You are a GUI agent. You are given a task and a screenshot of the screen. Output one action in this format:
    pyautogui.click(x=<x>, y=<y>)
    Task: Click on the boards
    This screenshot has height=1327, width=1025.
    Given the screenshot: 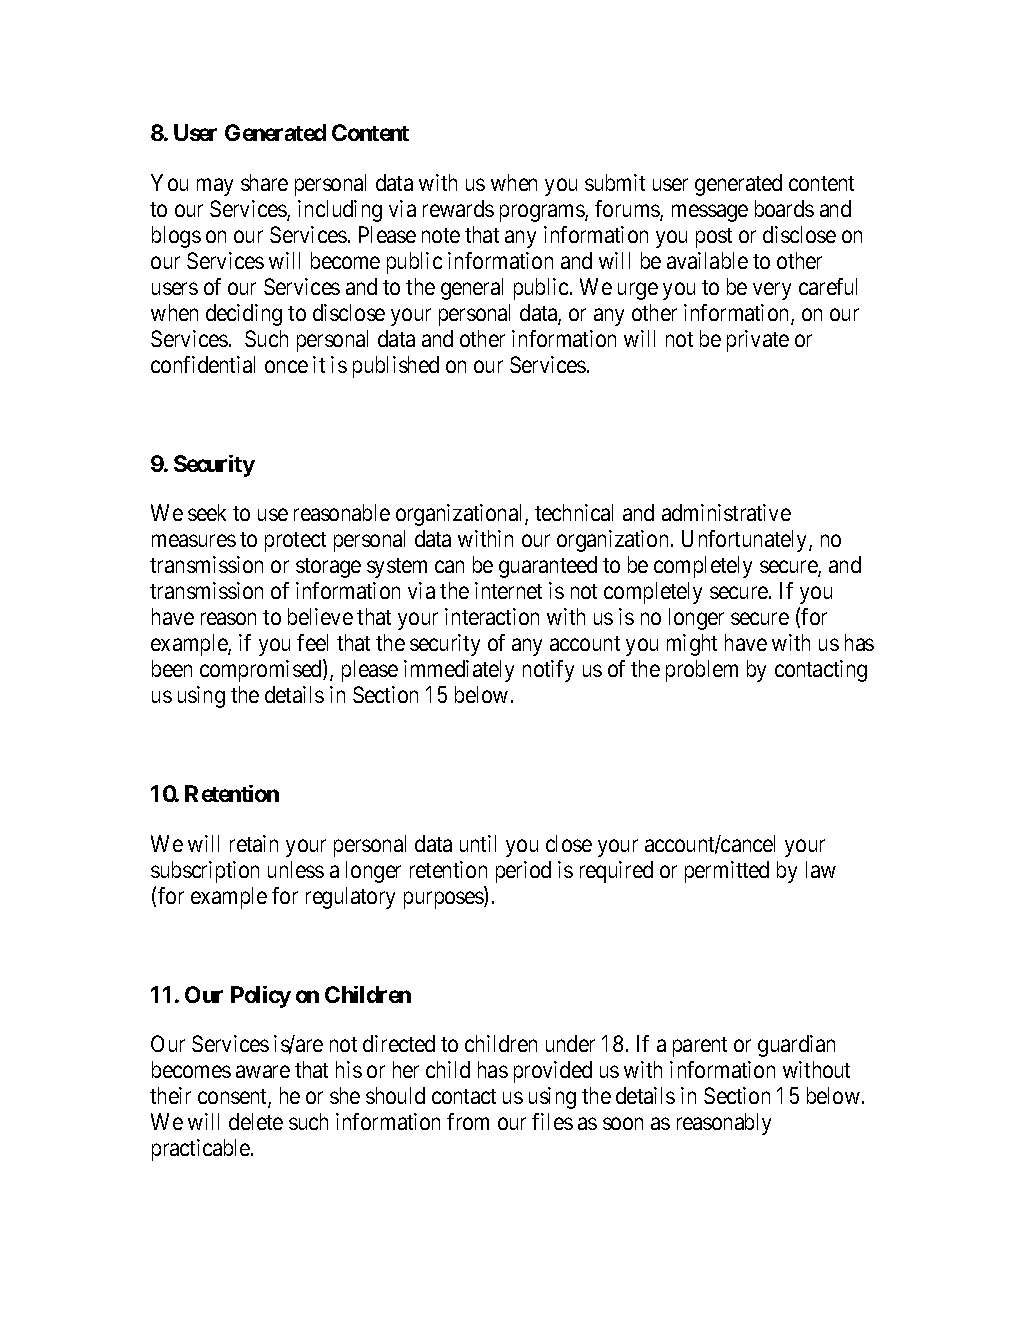 What is the action you would take?
    pyautogui.click(x=784, y=208)
